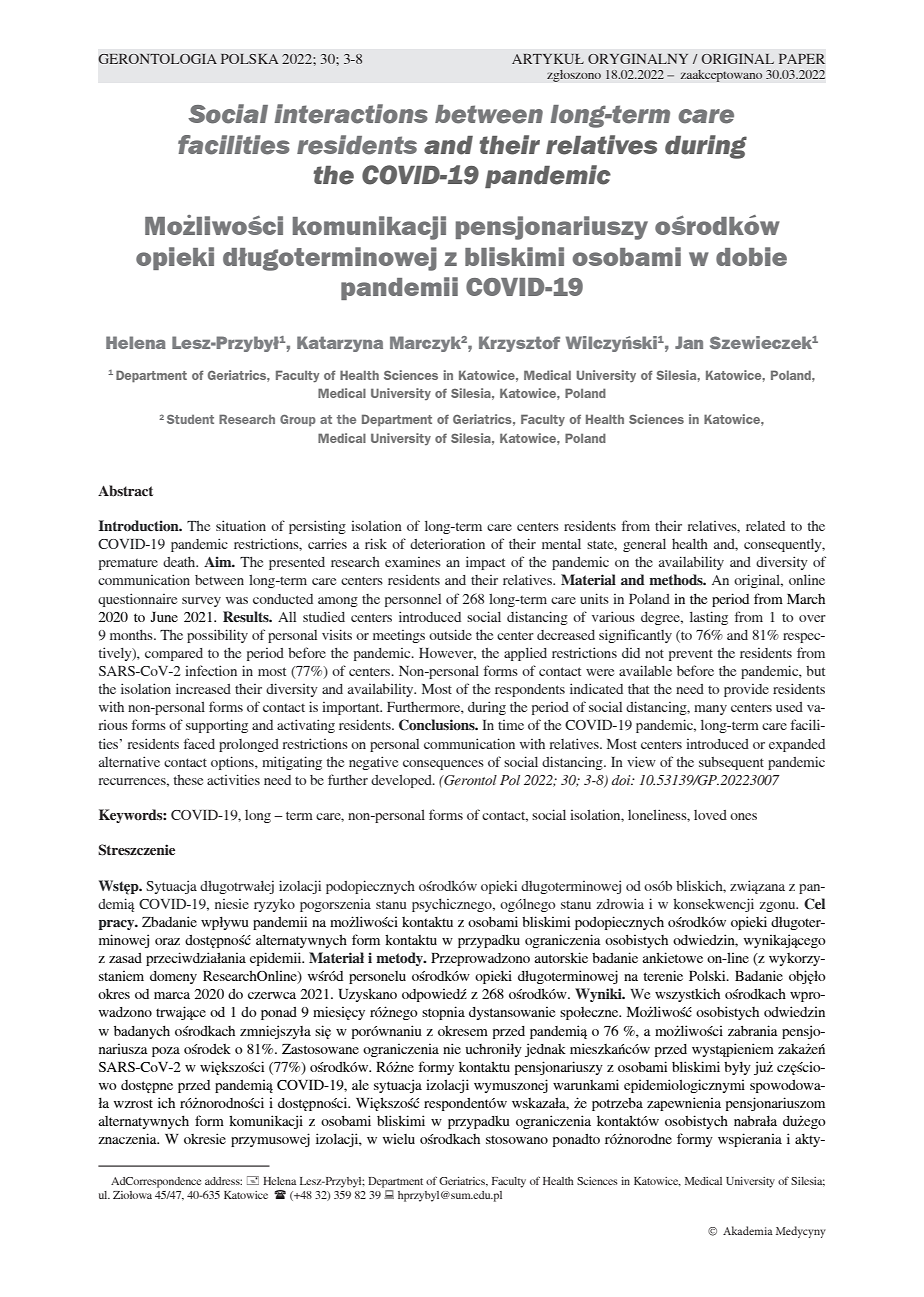  What do you see at coordinates (351, 114) in the screenshot?
I see `interactions` at bounding box center [351, 114].
